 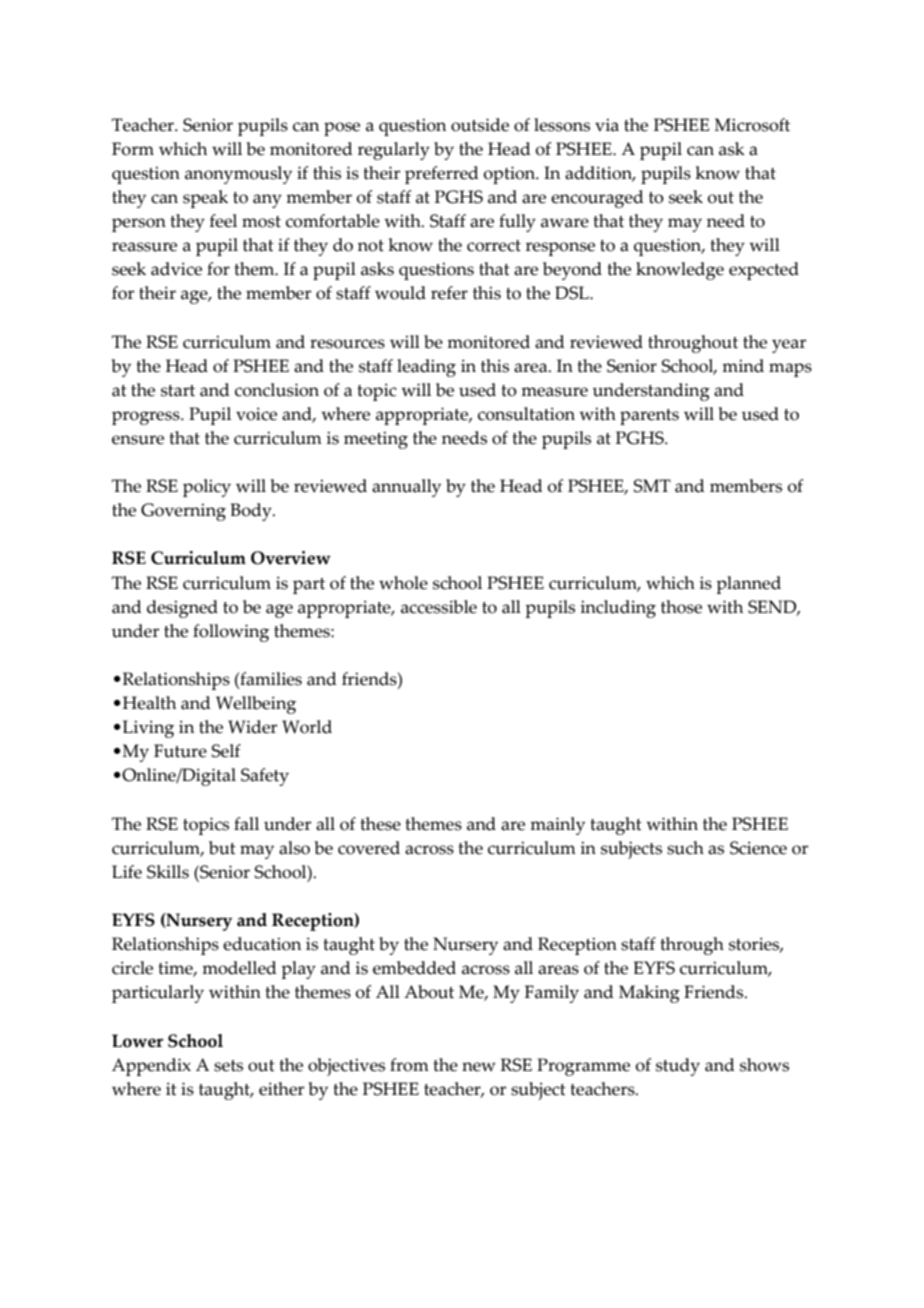 I want to click on annually, so click(x=406, y=488).
